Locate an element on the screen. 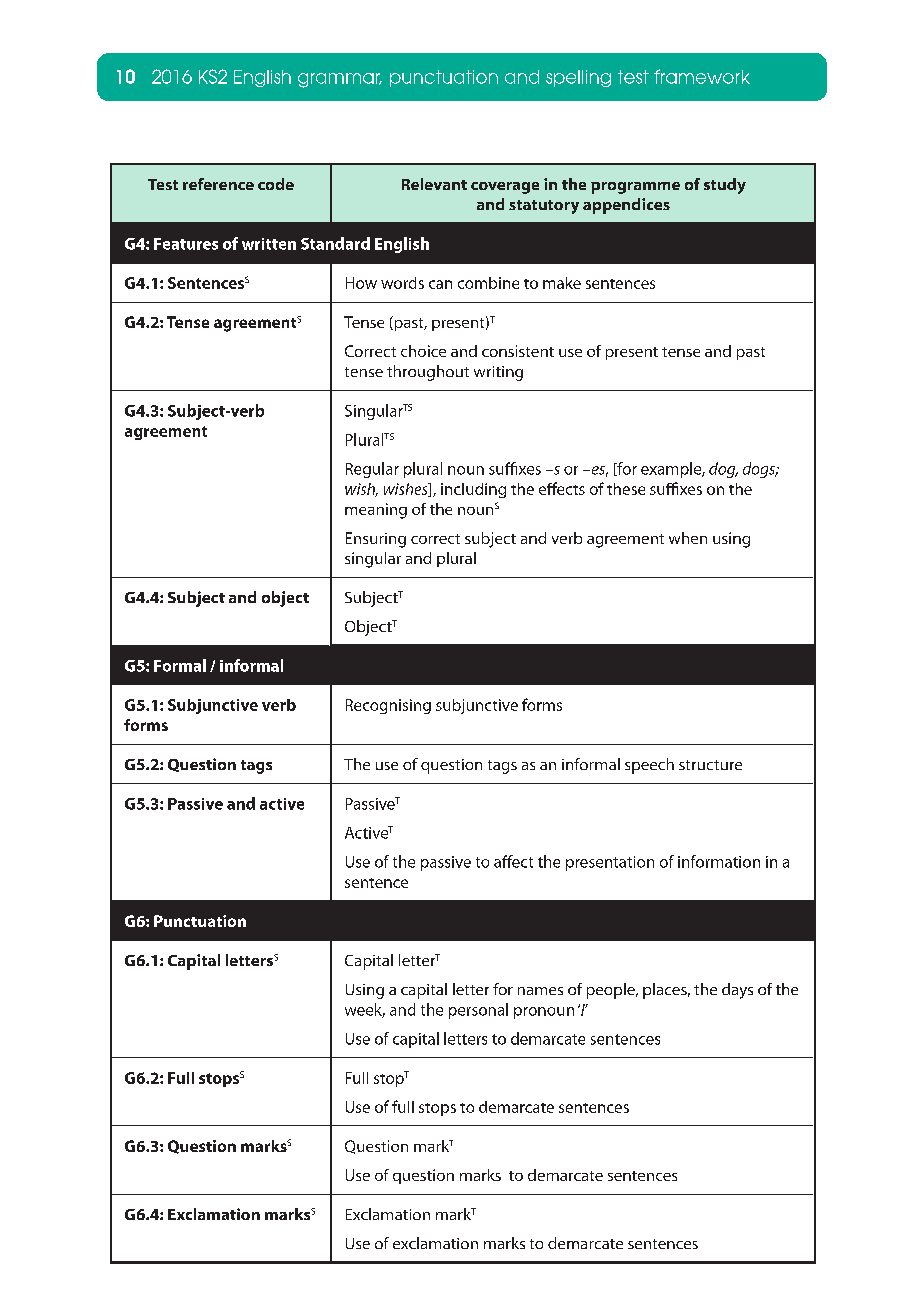 This screenshot has height=1308, width=924. including is located at coordinates (473, 490).
